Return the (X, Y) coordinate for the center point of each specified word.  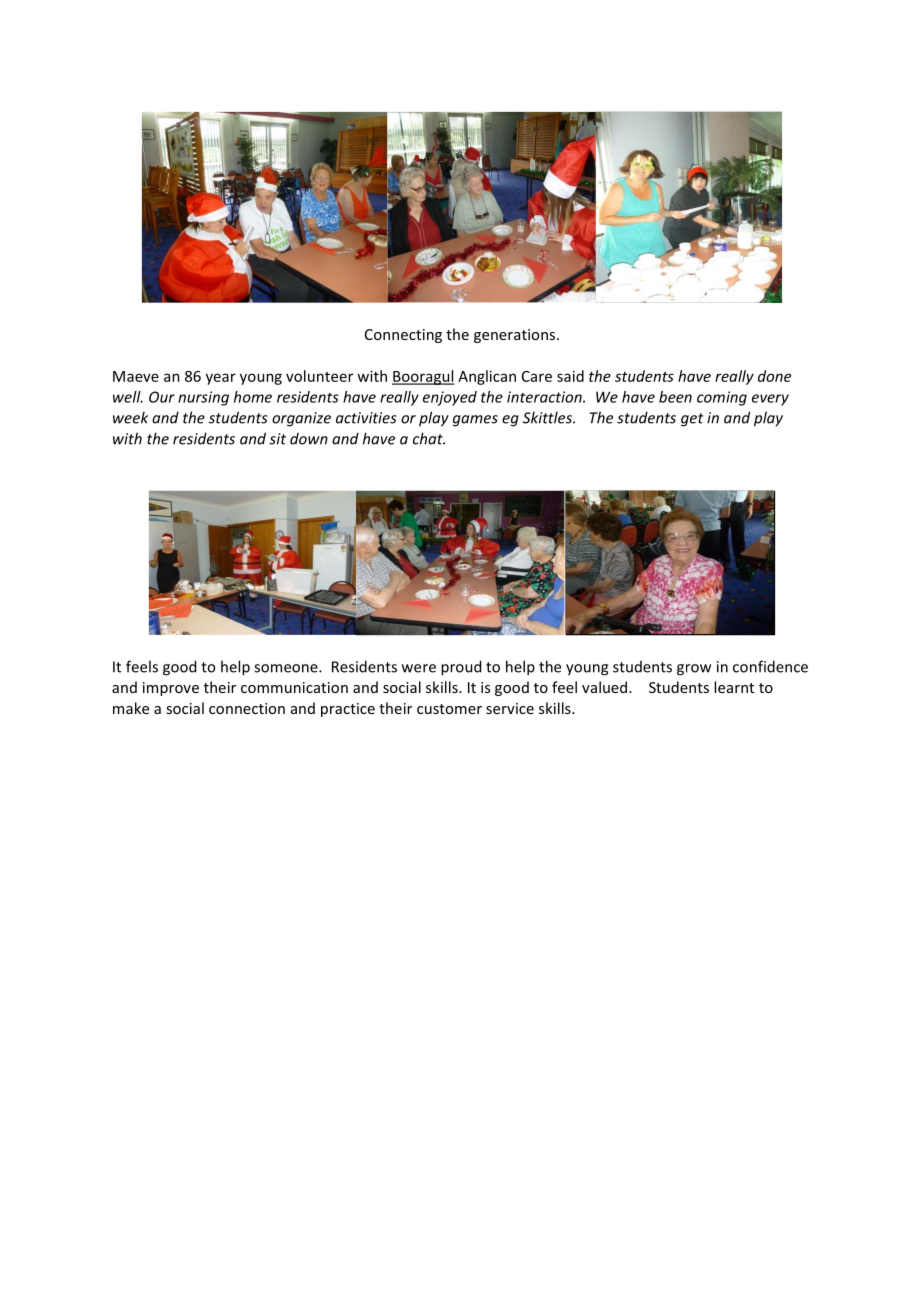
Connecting (403, 336)
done (774, 376)
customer (449, 709)
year (221, 379)
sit (277, 439)
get (692, 420)
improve (171, 689)
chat (429, 438)
